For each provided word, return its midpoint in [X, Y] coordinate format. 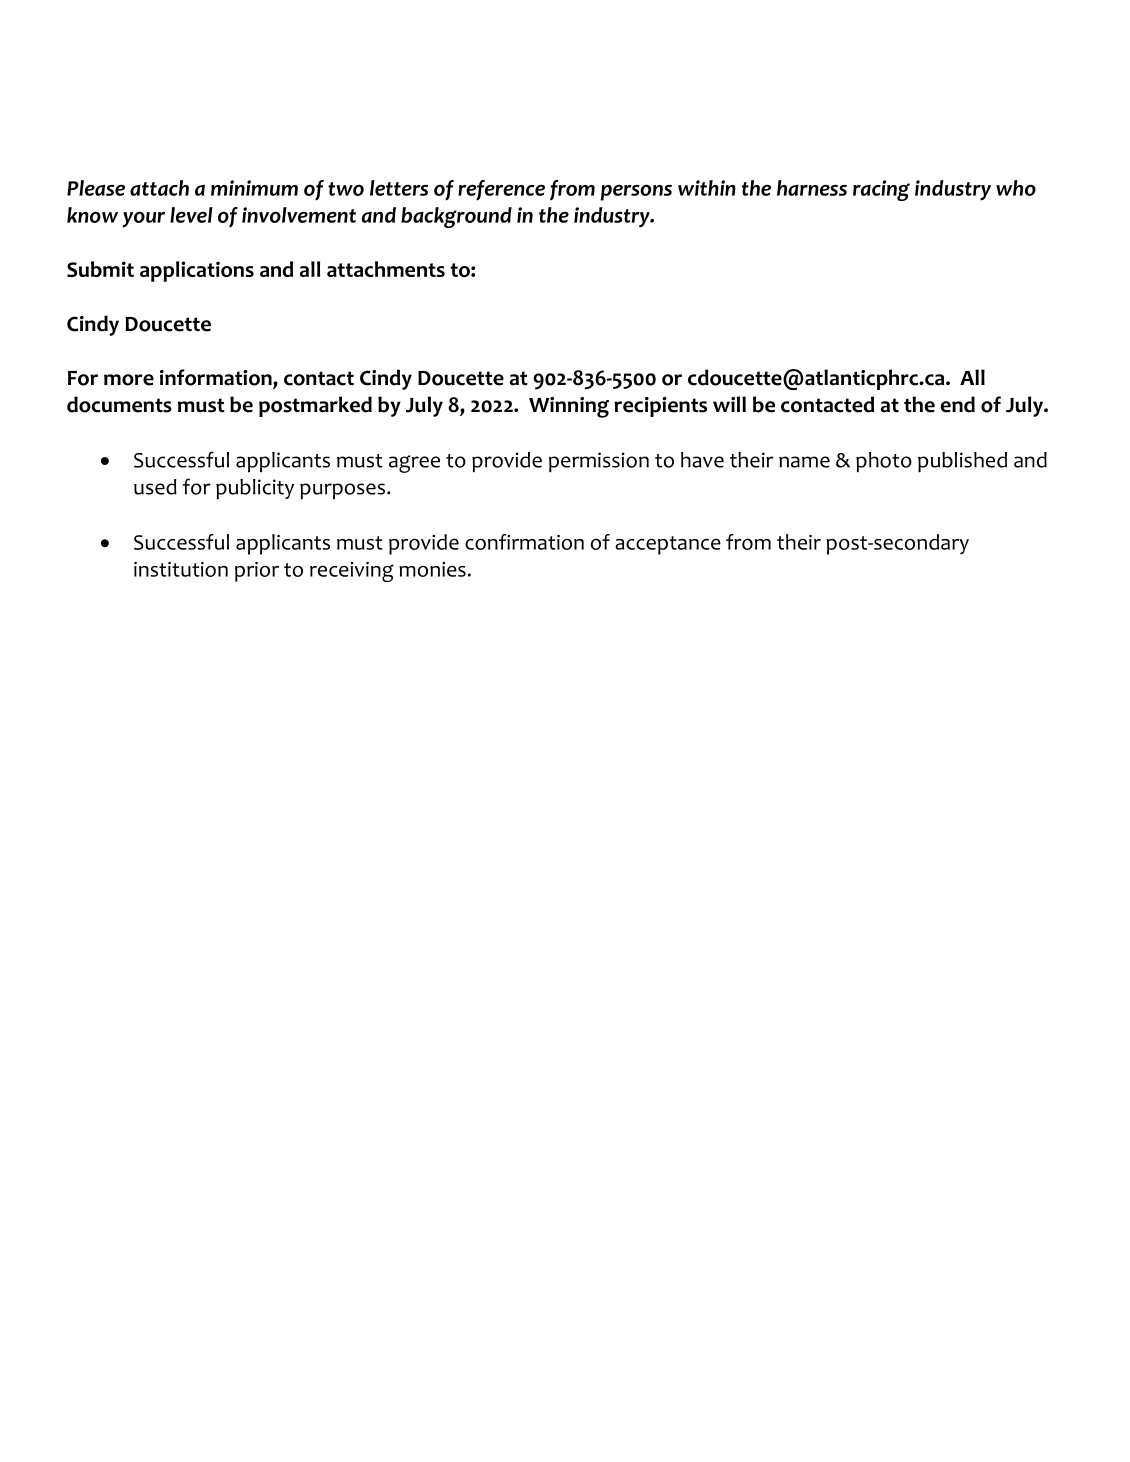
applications [197, 271]
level [191, 215]
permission [599, 462]
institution [181, 569]
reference [501, 190]
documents [119, 404]
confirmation [524, 542]
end [957, 404]
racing [881, 190]
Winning [569, 407]
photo [884, 462]
